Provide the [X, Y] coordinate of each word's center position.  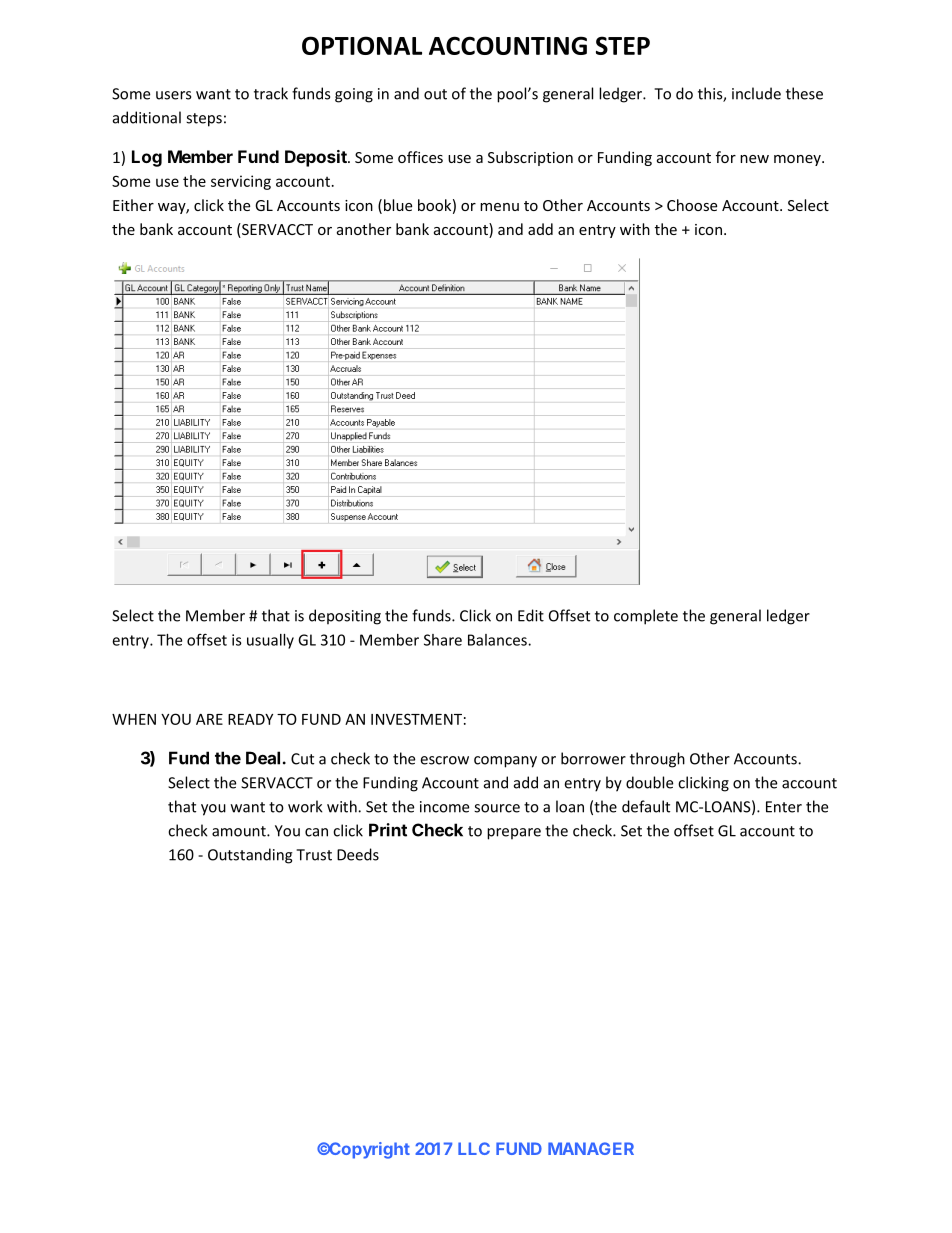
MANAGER [591, 1148]
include [756, 93]
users [173, 95]
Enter [784, 807]
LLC [474, 1148]
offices [420, 157]
